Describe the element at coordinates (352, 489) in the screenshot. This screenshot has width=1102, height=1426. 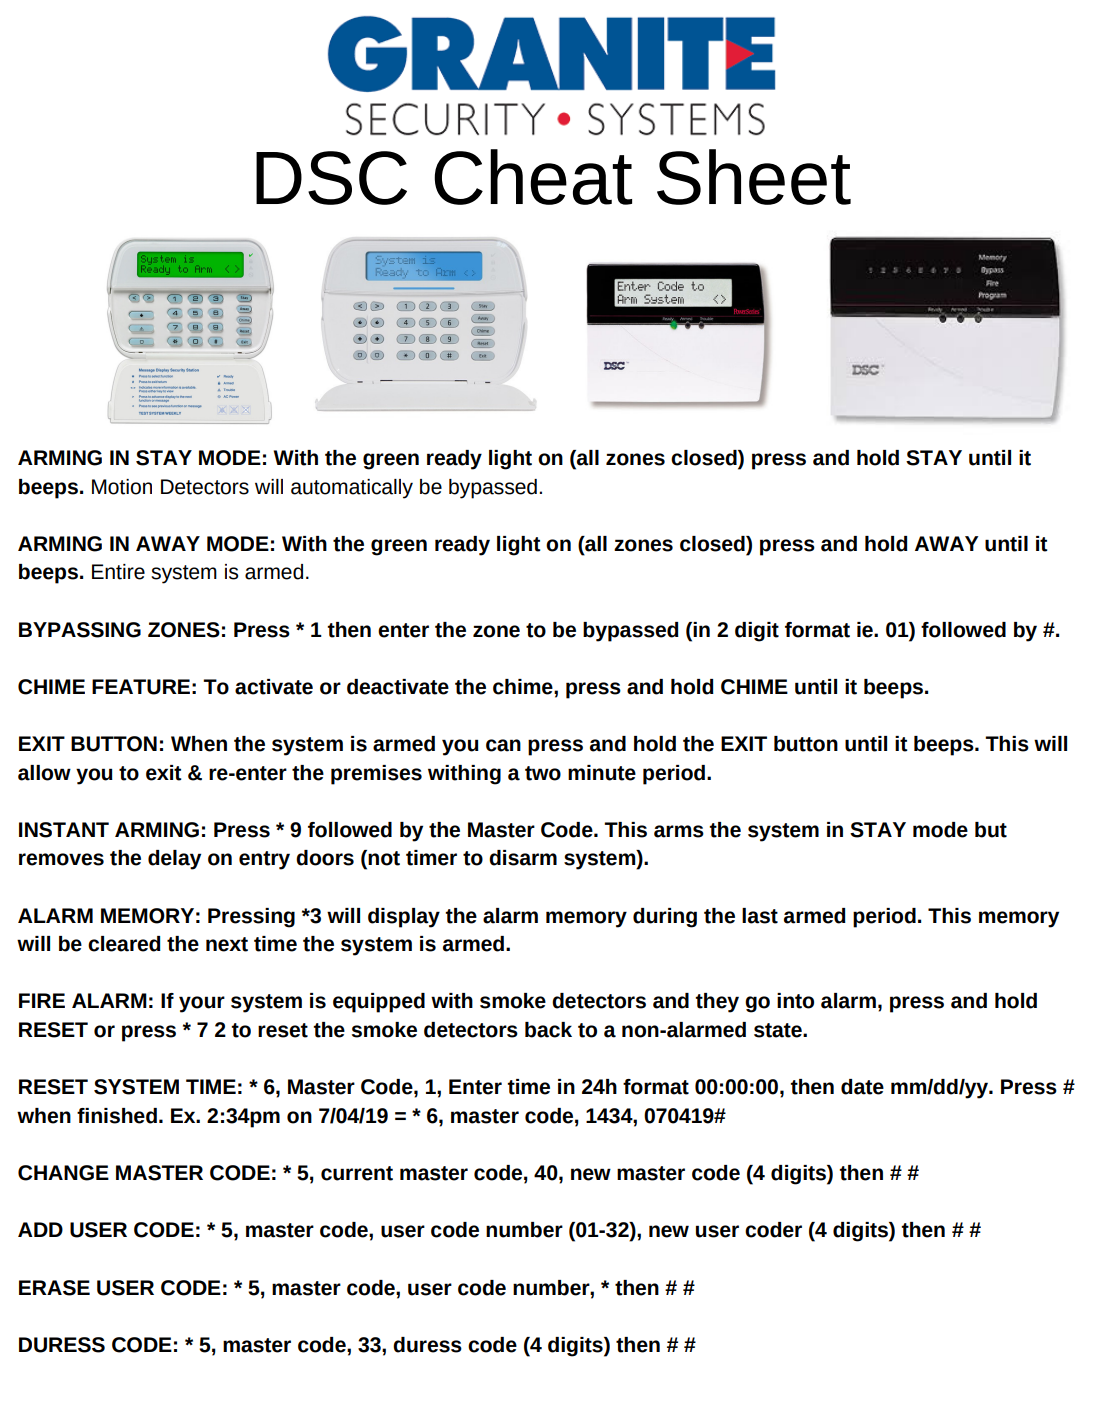
I see `automatically` at that location.
